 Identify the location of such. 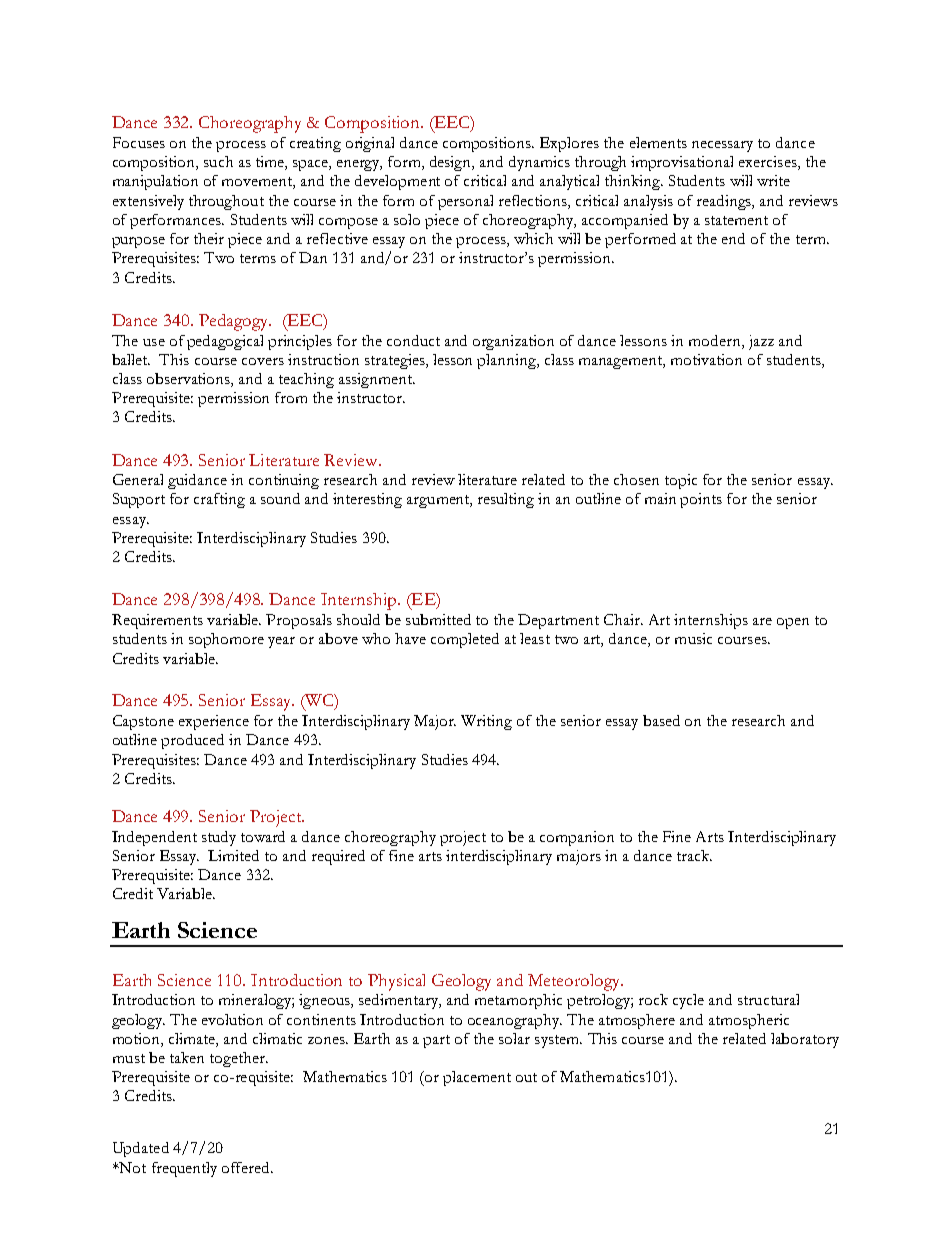
(218, 161).
